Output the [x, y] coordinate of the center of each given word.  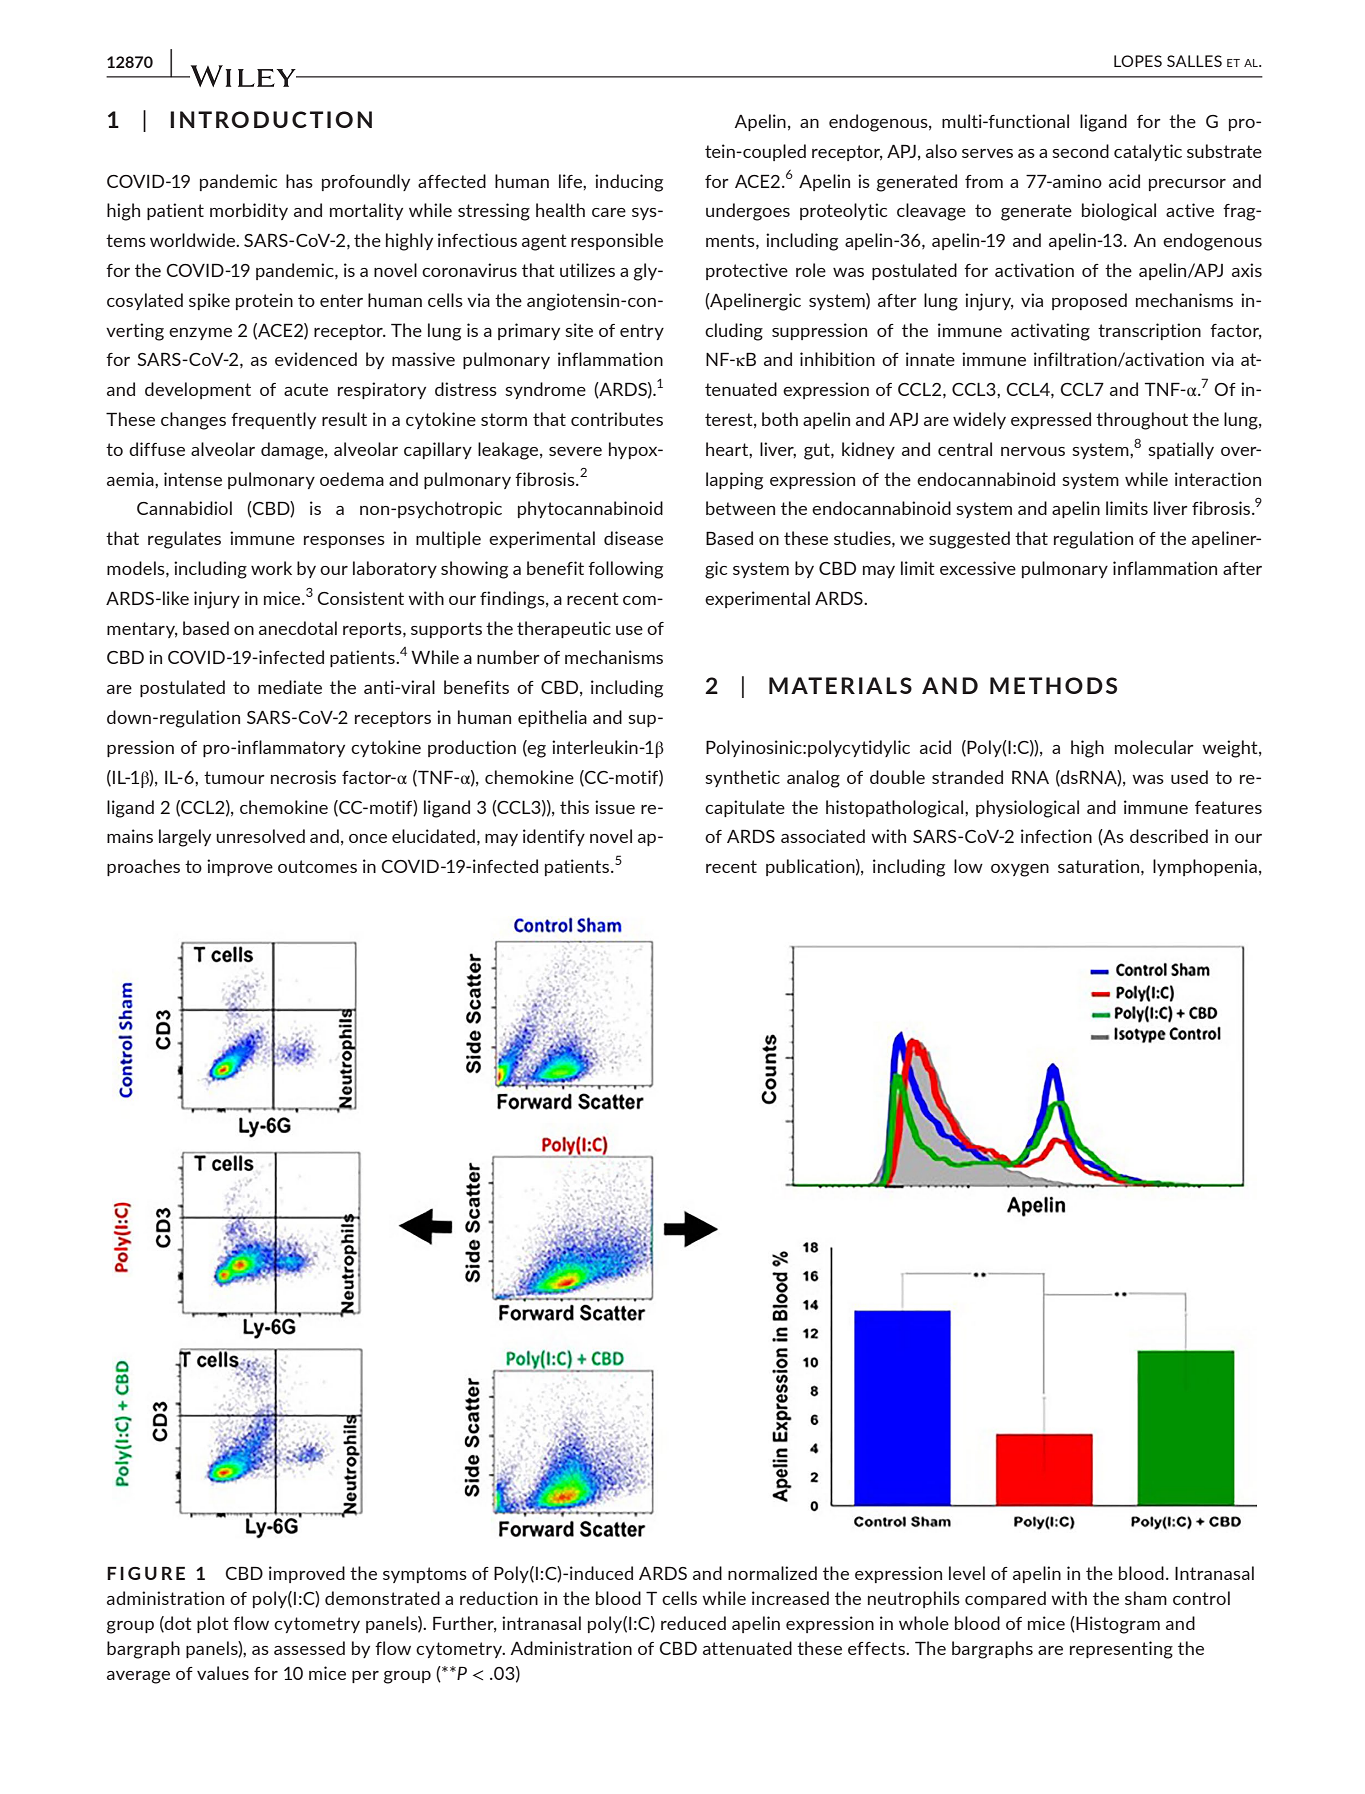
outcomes [317, 866]
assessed [309, 1648]
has [299, 181]
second [1080, 151]
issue [615, 807]
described [1169, 836]
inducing [629, 183]
